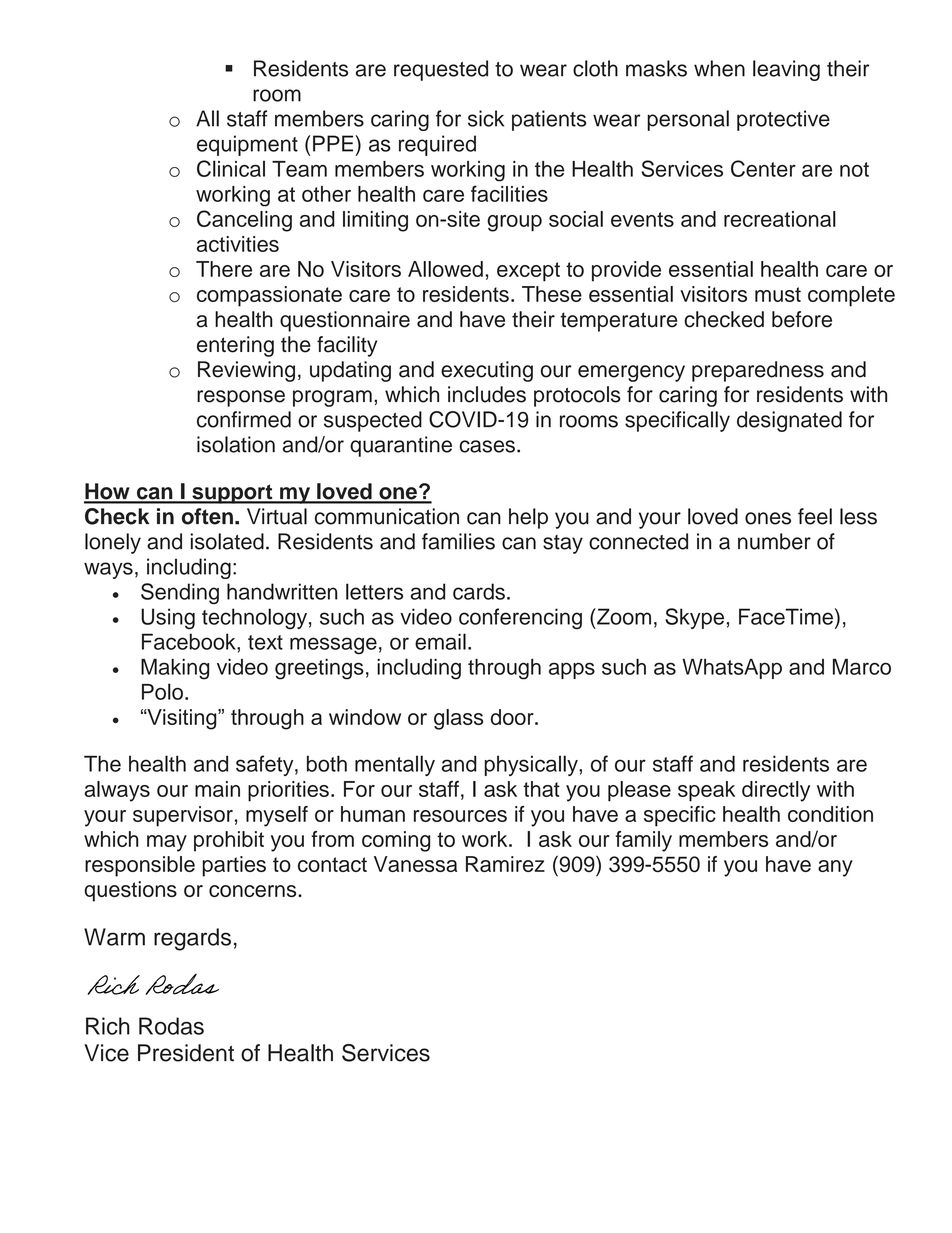 The width and height of the image is (952, 1233). I want to click on President, so click(186, 1053).
